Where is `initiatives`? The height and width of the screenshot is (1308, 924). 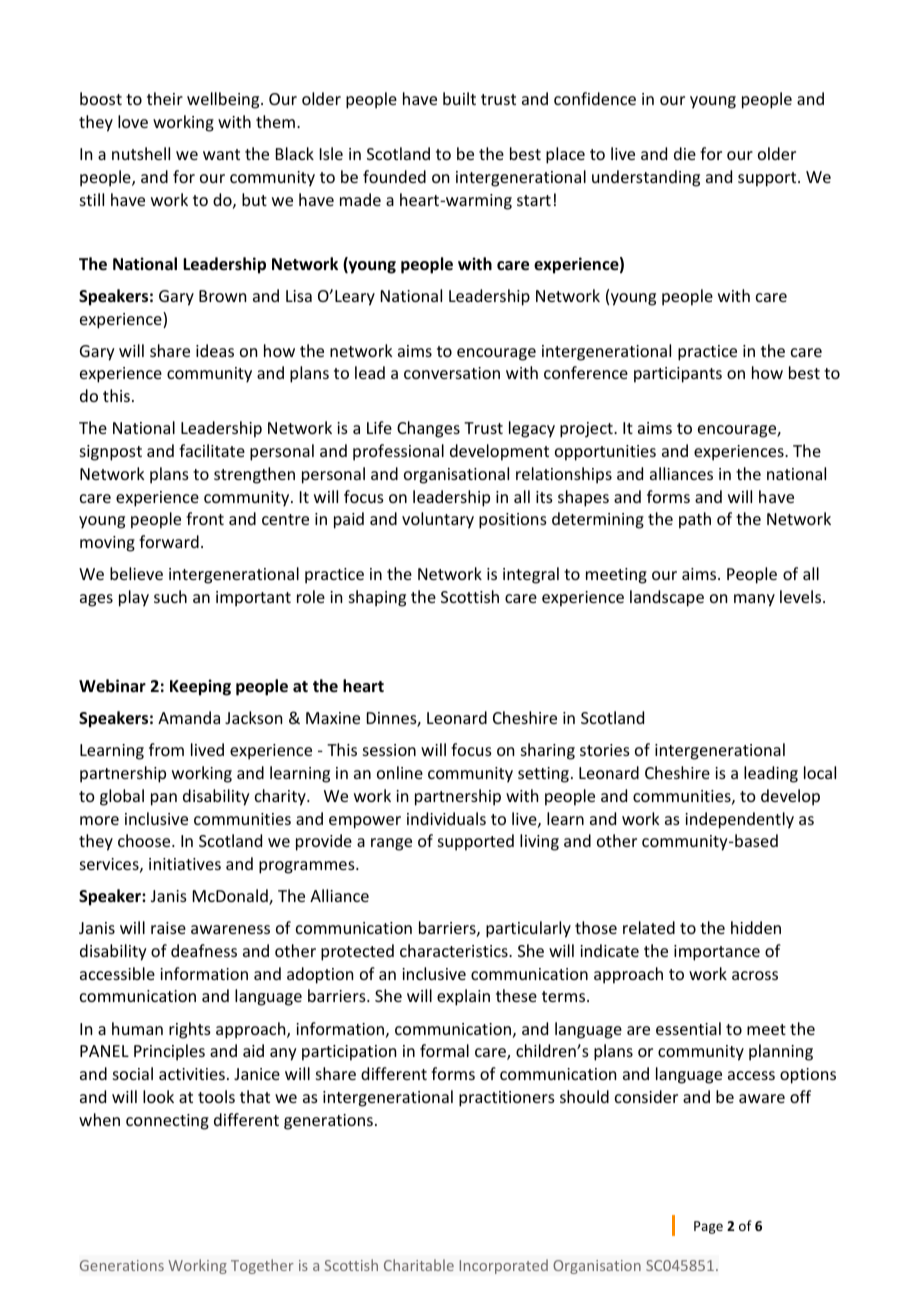
initiatives is located at coordinates (185, 864).
